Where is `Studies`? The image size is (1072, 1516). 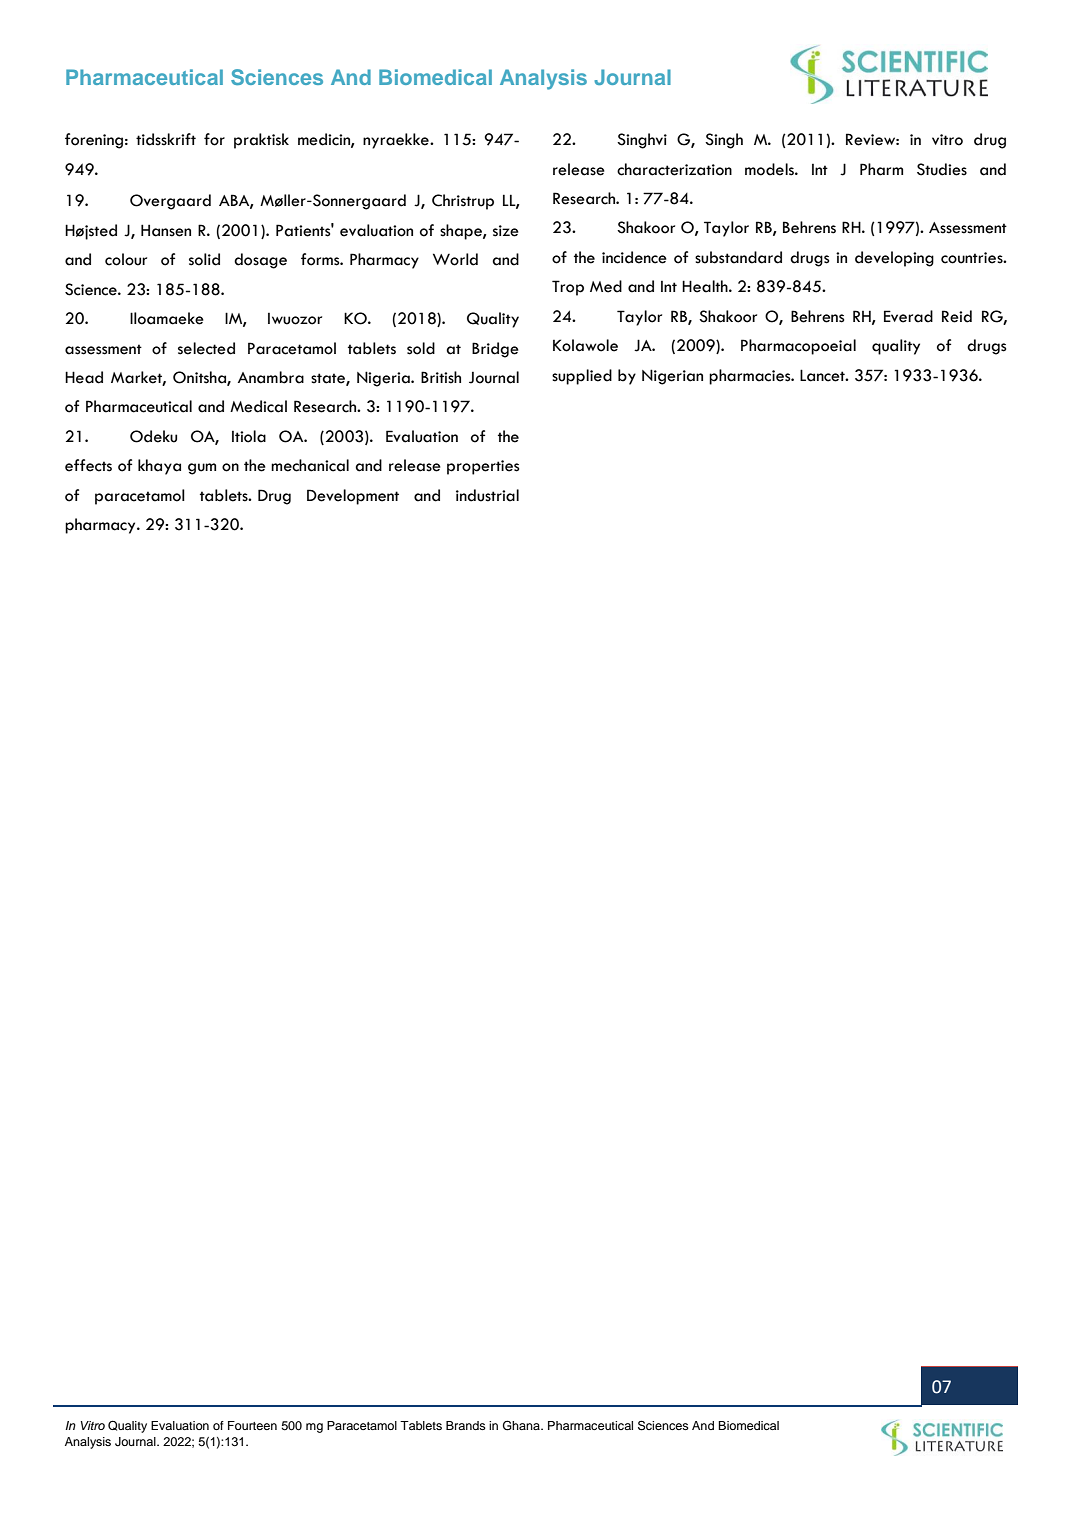
Studies is located at coordinates (942, 169).
